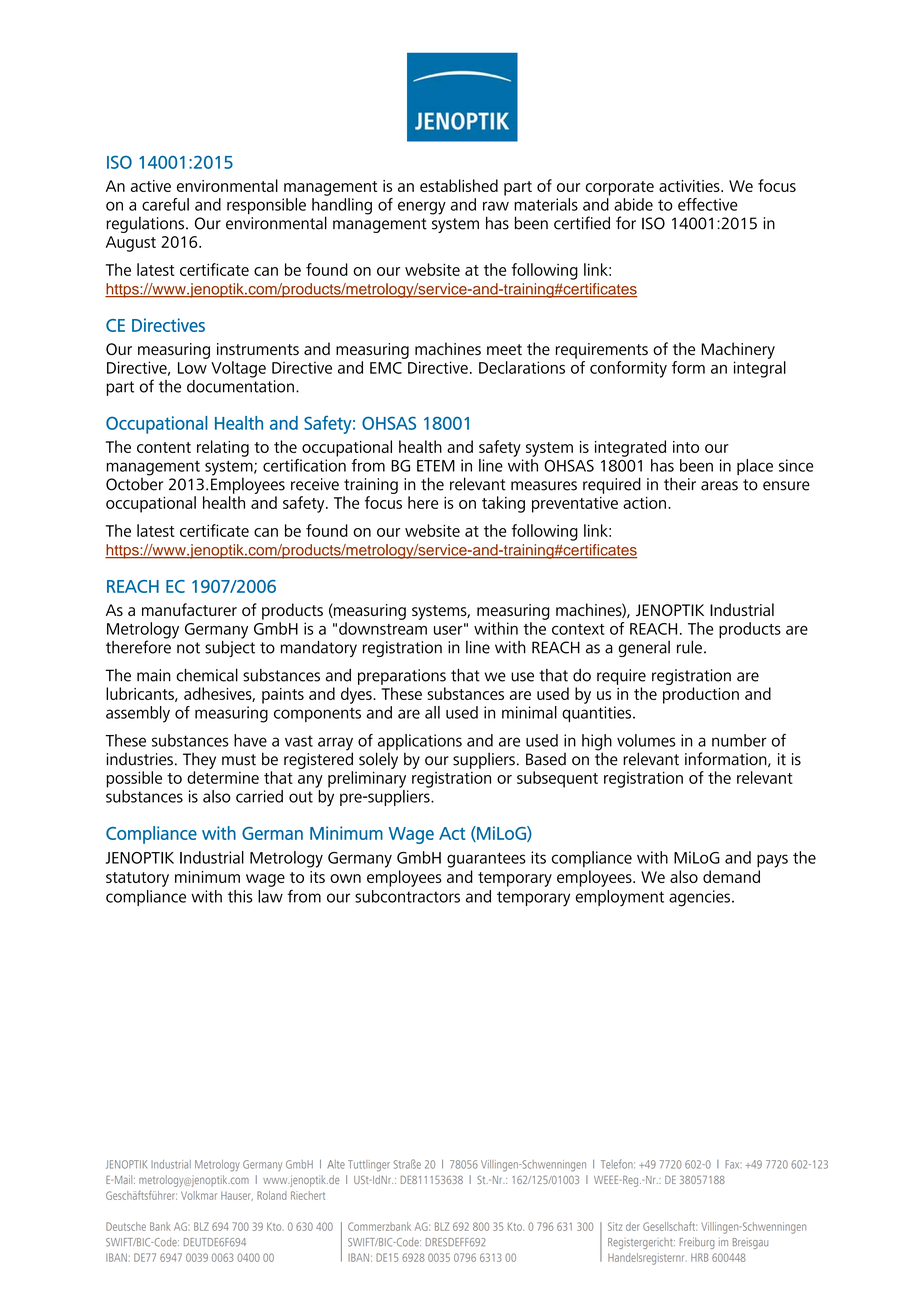 This screenshot has height=1308, width=924. What do you see at coordinates (486, 860) in the screenshot?
I see `guarantees` at bounding box center [486, 860].
